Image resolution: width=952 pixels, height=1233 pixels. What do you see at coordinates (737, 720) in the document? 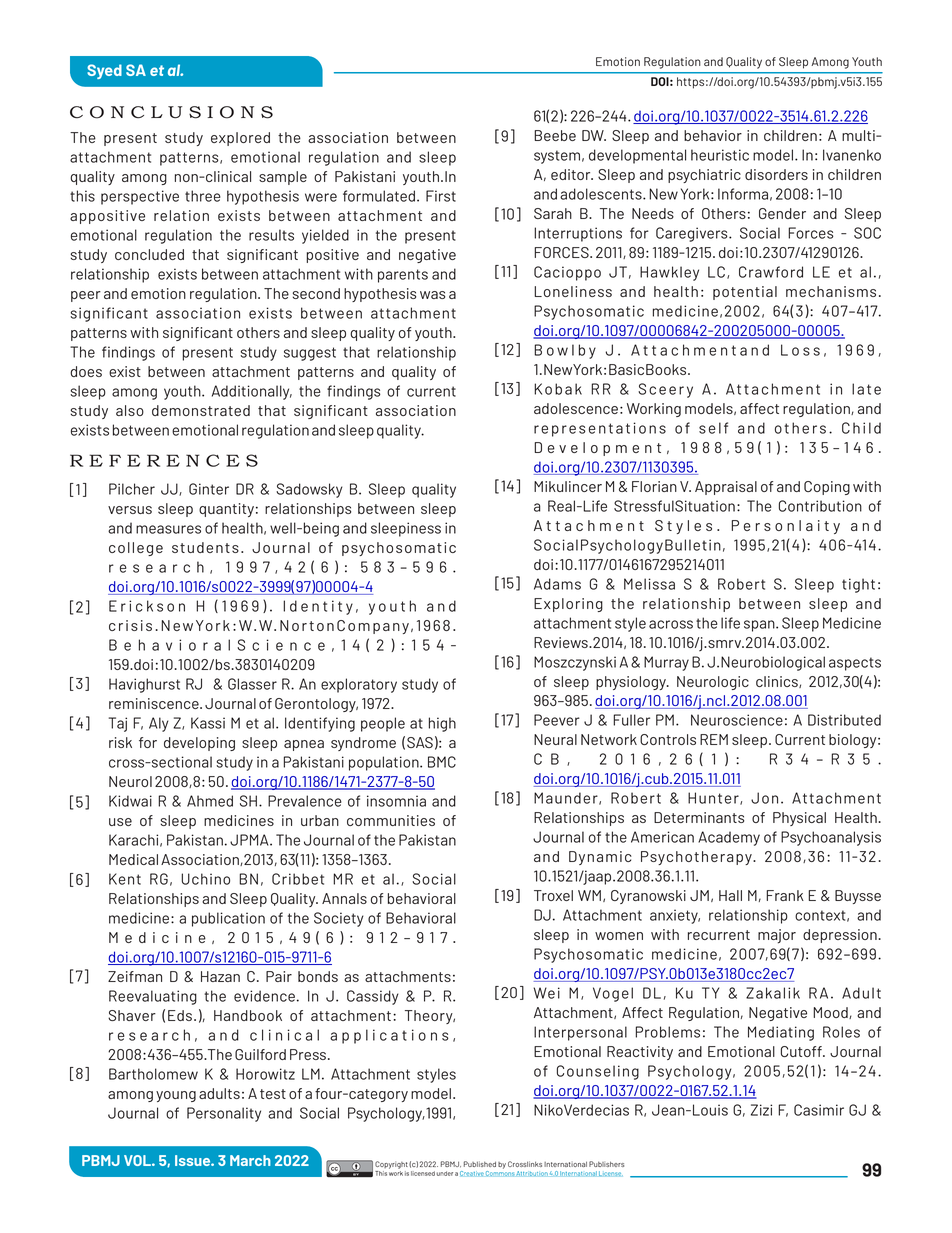
I see `Neuroscience` at bounding box center [737, 720].
